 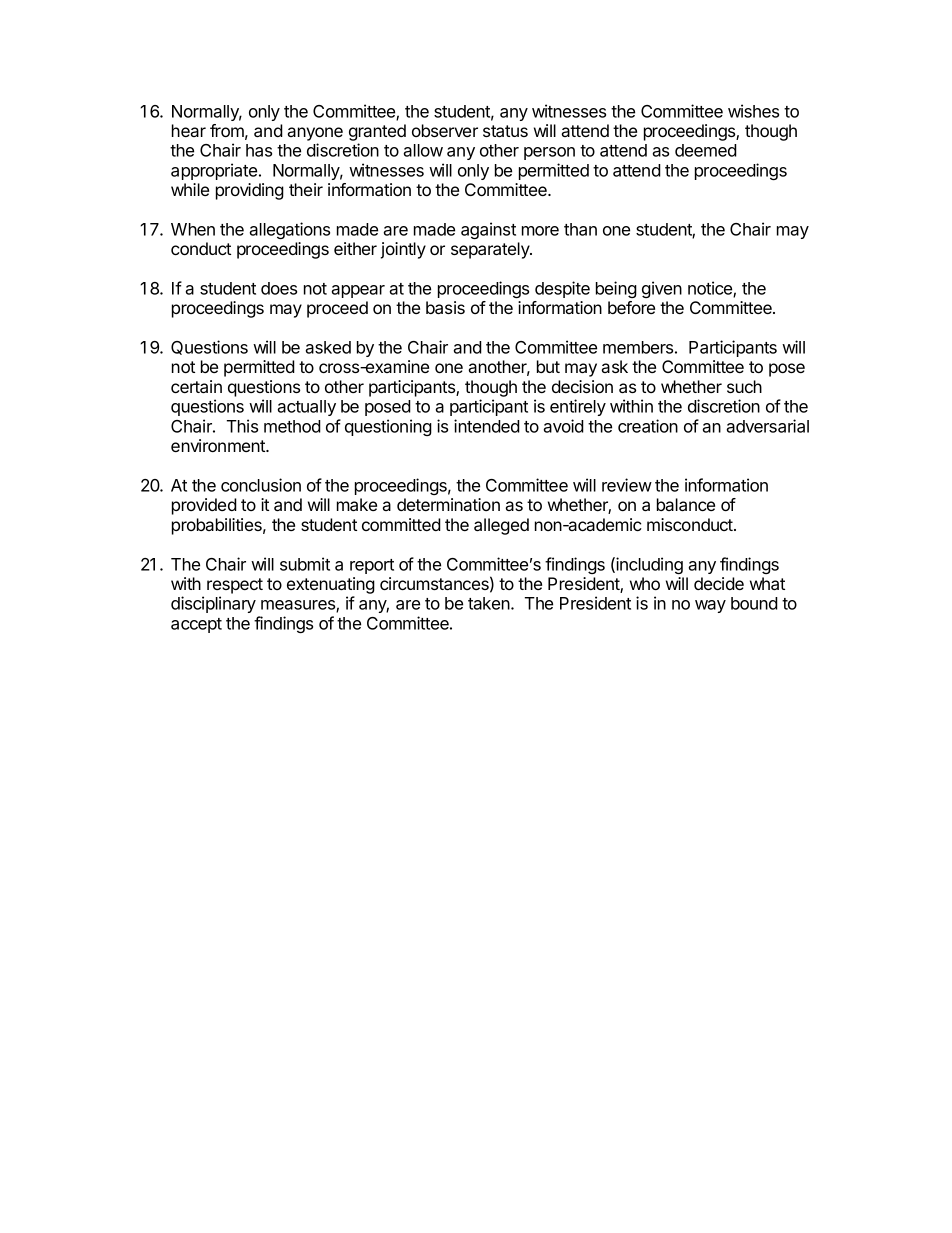 I want to click on such, so click(x=744, y=386).
